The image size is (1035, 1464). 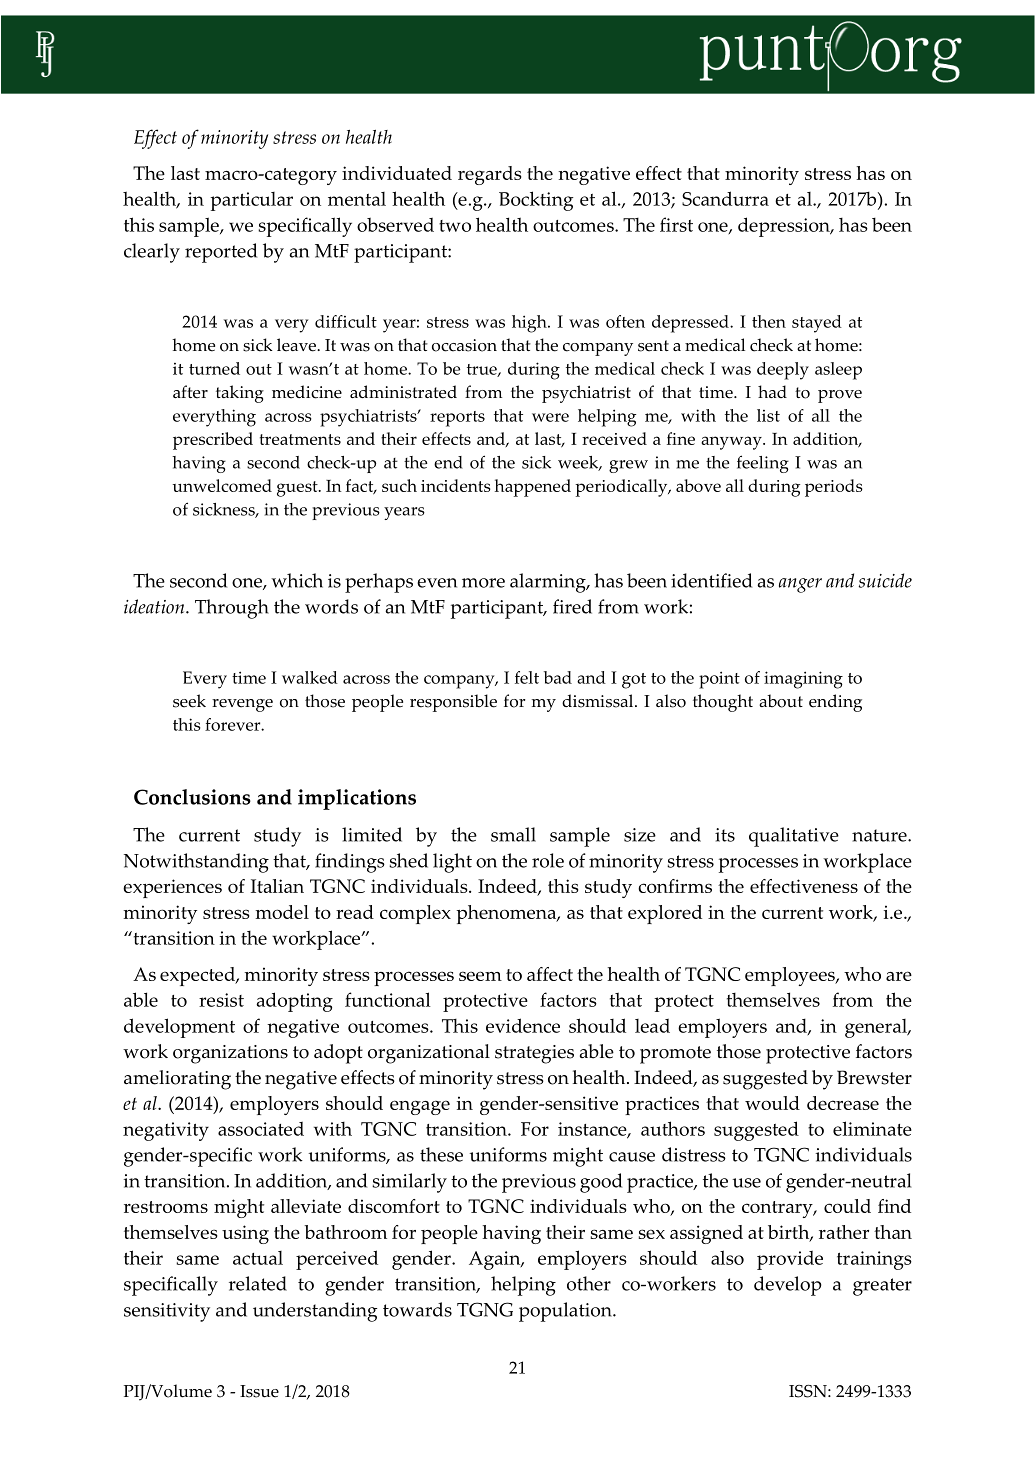 I want to click on organizations, so click(x=230, y=1054).
